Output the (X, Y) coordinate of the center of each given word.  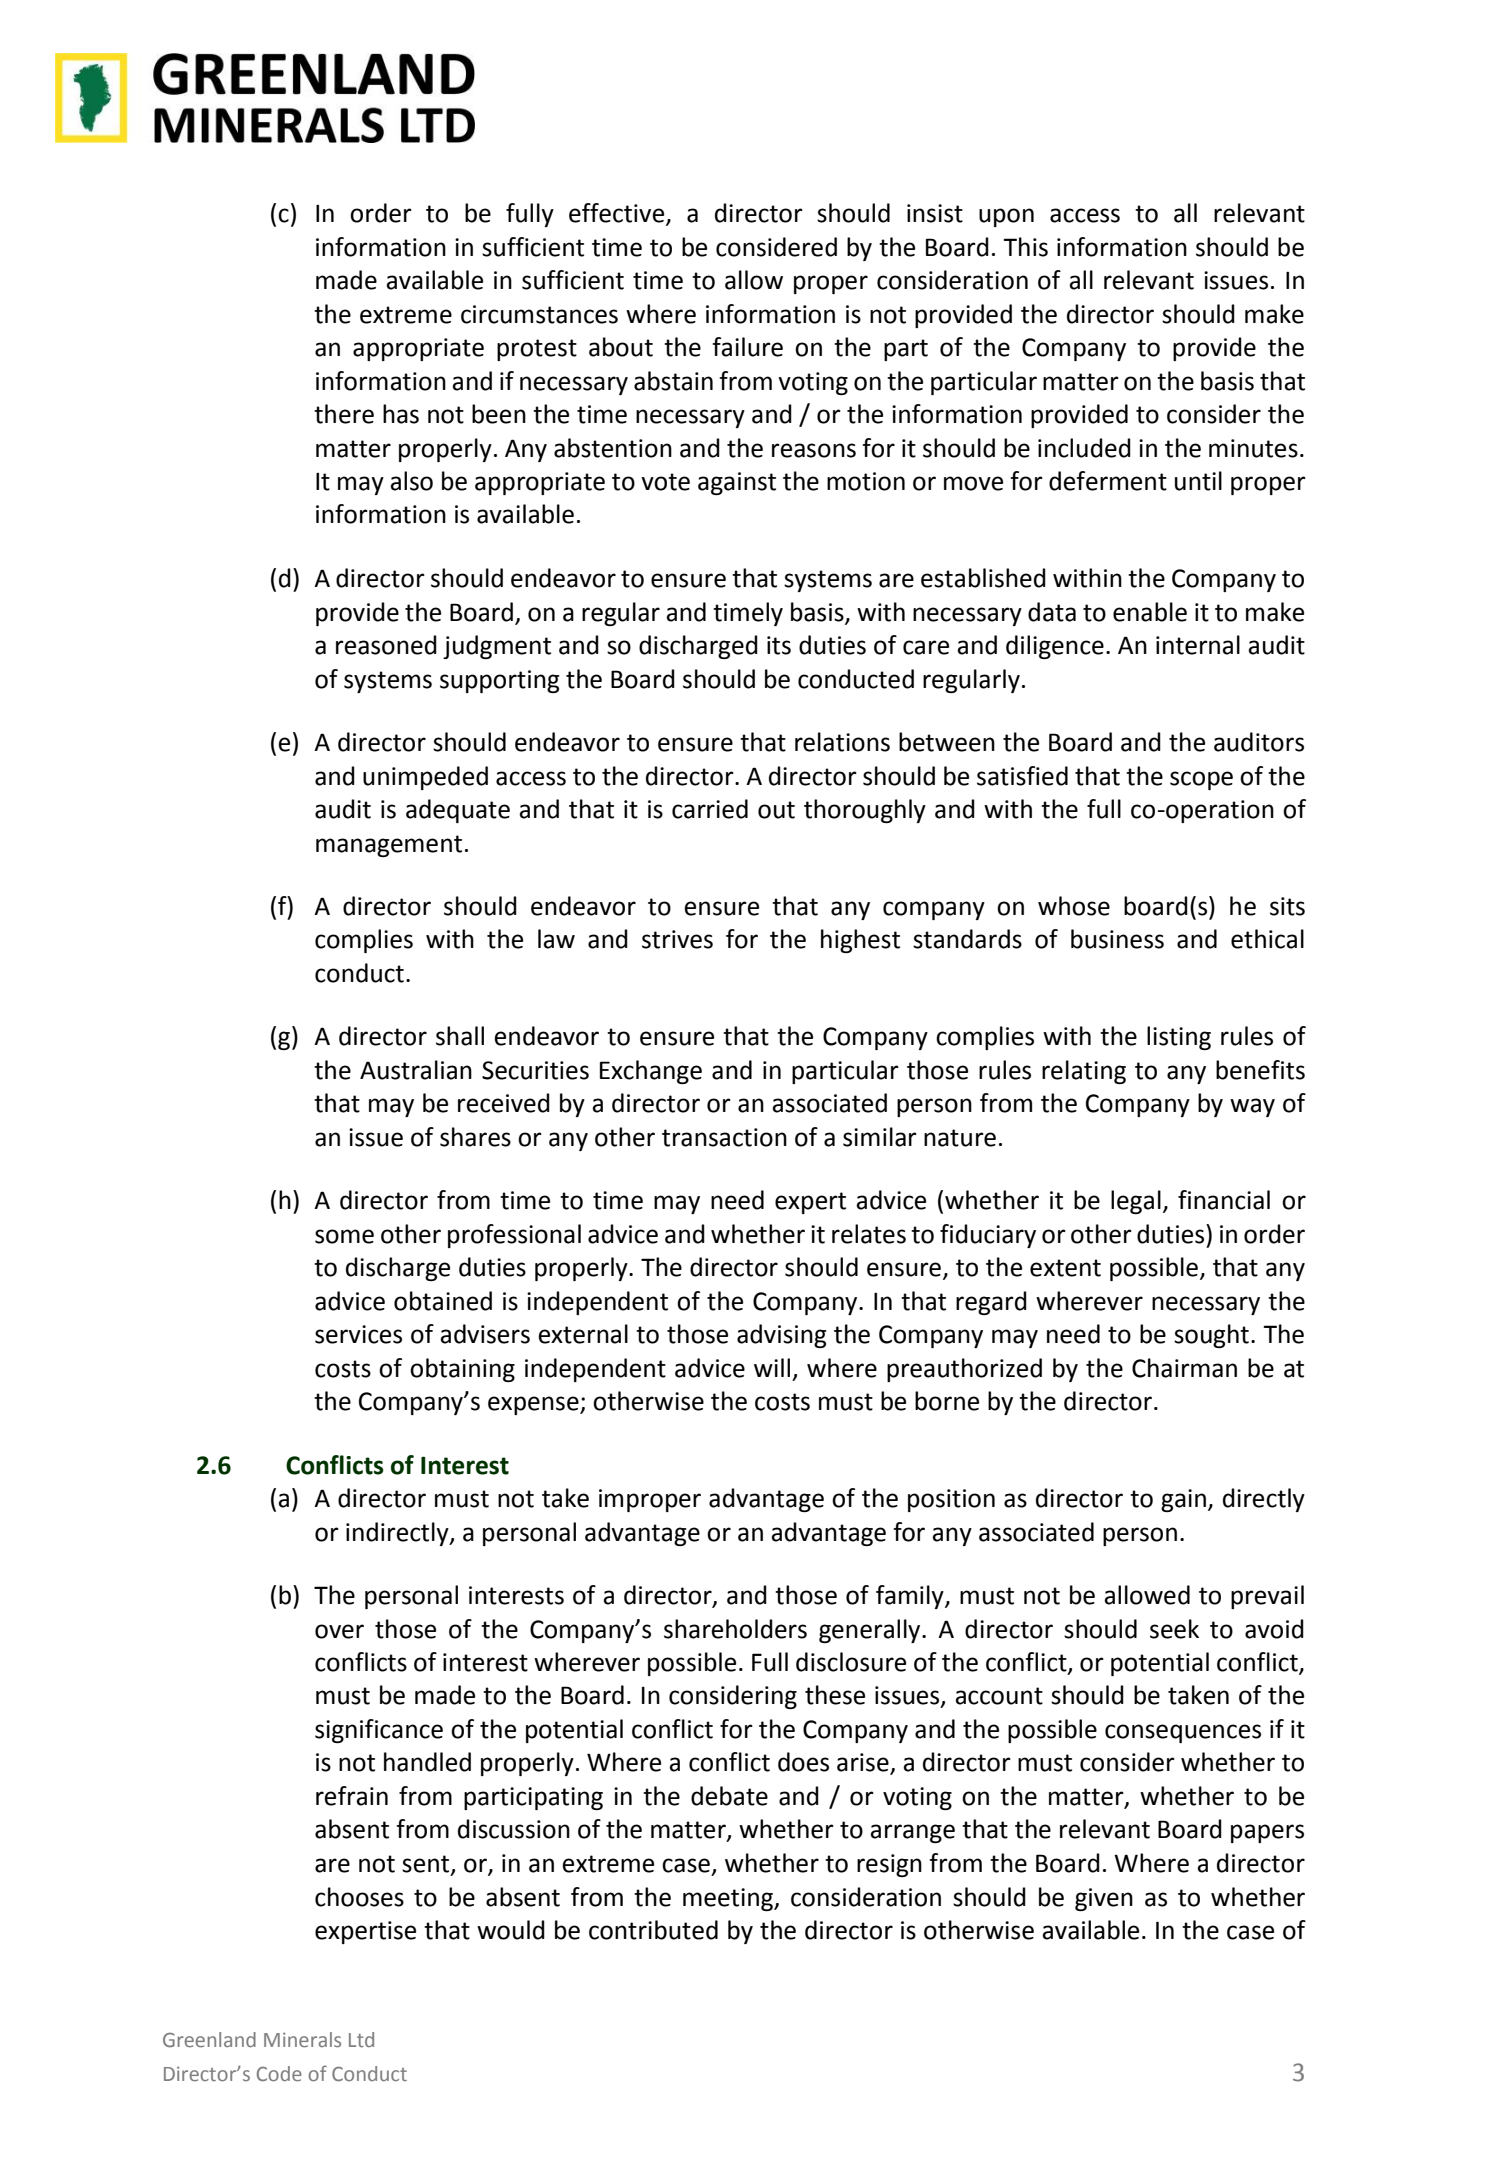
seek (1174, 1629)
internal (1198, 645)
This (1025, 247)
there (344, 414)
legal (1136, 1202)
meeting (729, 1899)
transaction (724, 1137)
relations (842, 742)
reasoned (386, 645)
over (339, 1631)
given (1104, 1899)
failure (747, 347)
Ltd (361, 2039)
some (344, 1236)
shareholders (735, 1629)
